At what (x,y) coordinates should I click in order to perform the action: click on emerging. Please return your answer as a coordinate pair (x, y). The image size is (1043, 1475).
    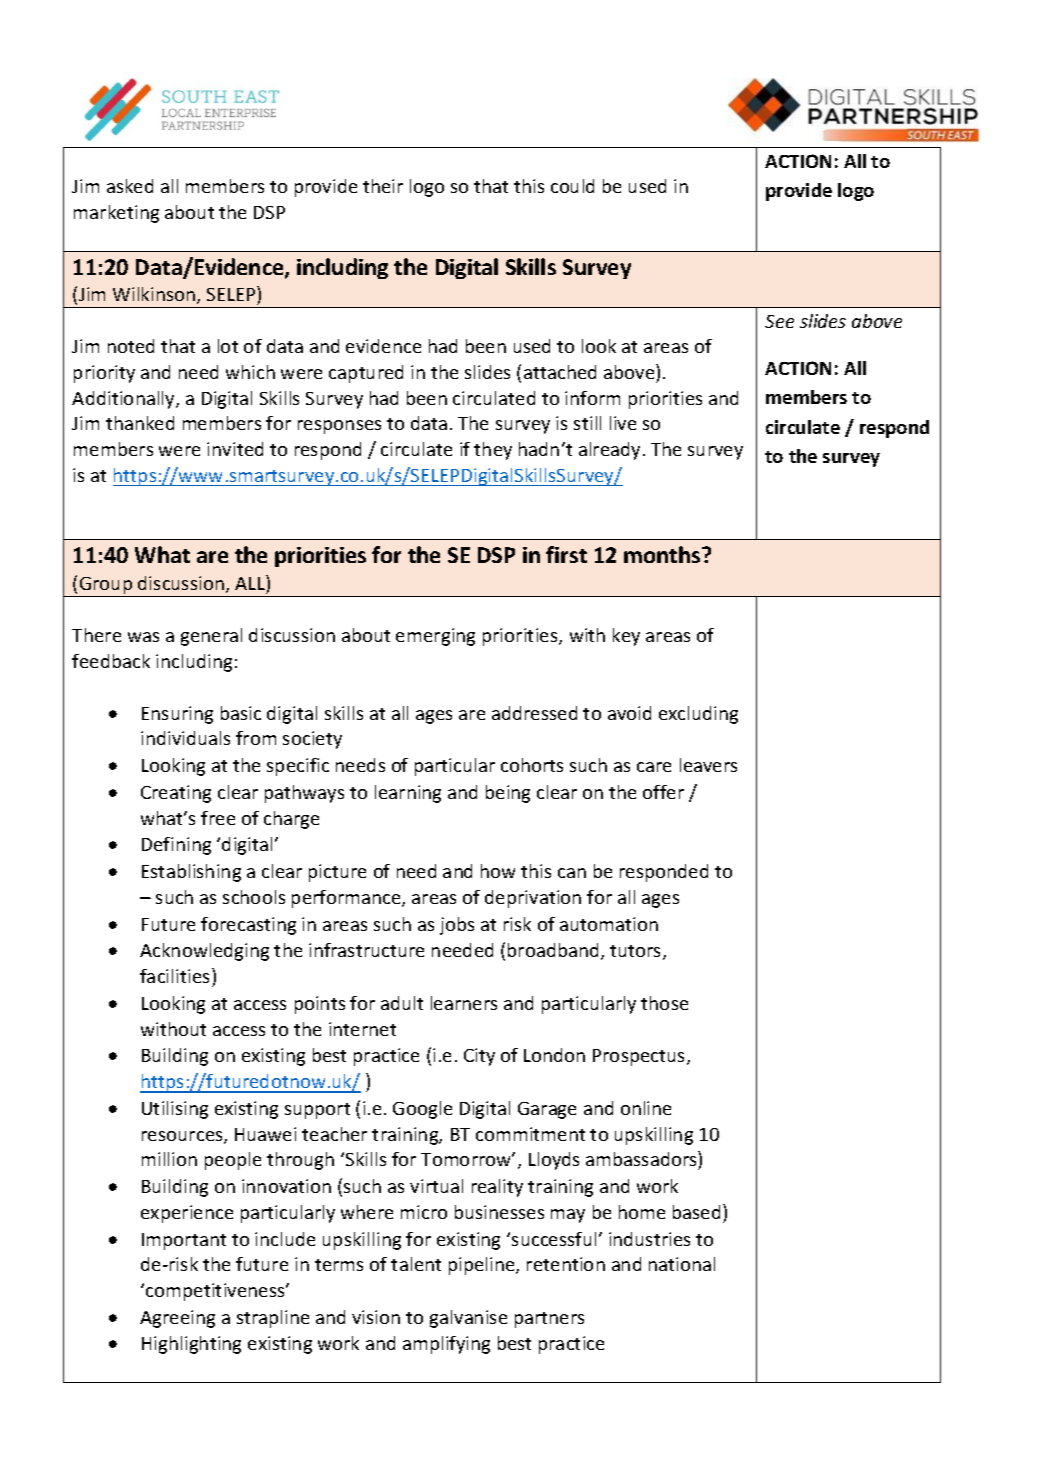
    Looking at the image, I should click on (435, 637).
